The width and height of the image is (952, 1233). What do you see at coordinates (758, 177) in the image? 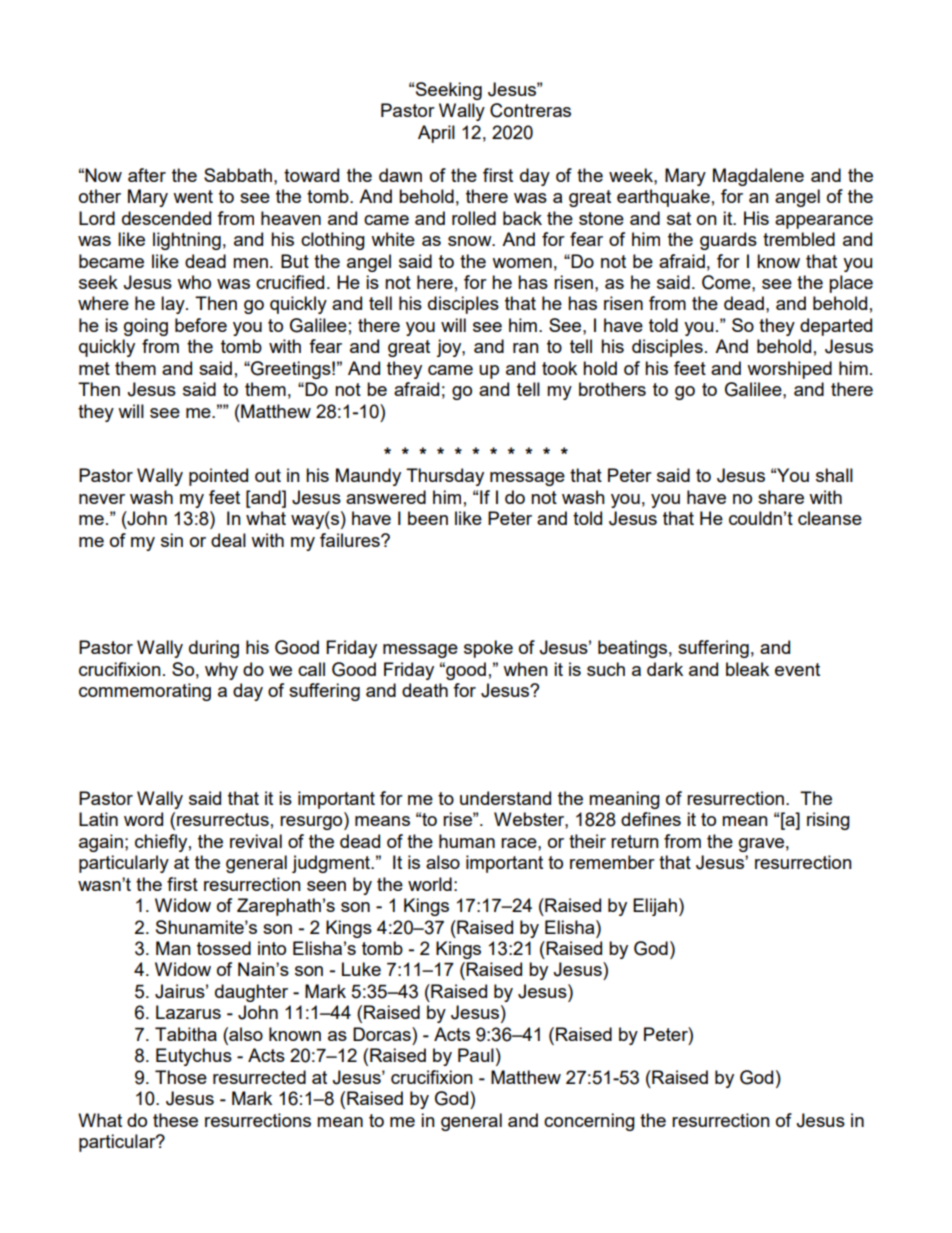
I see `Magdalene` at bounding box center [758, 177].
